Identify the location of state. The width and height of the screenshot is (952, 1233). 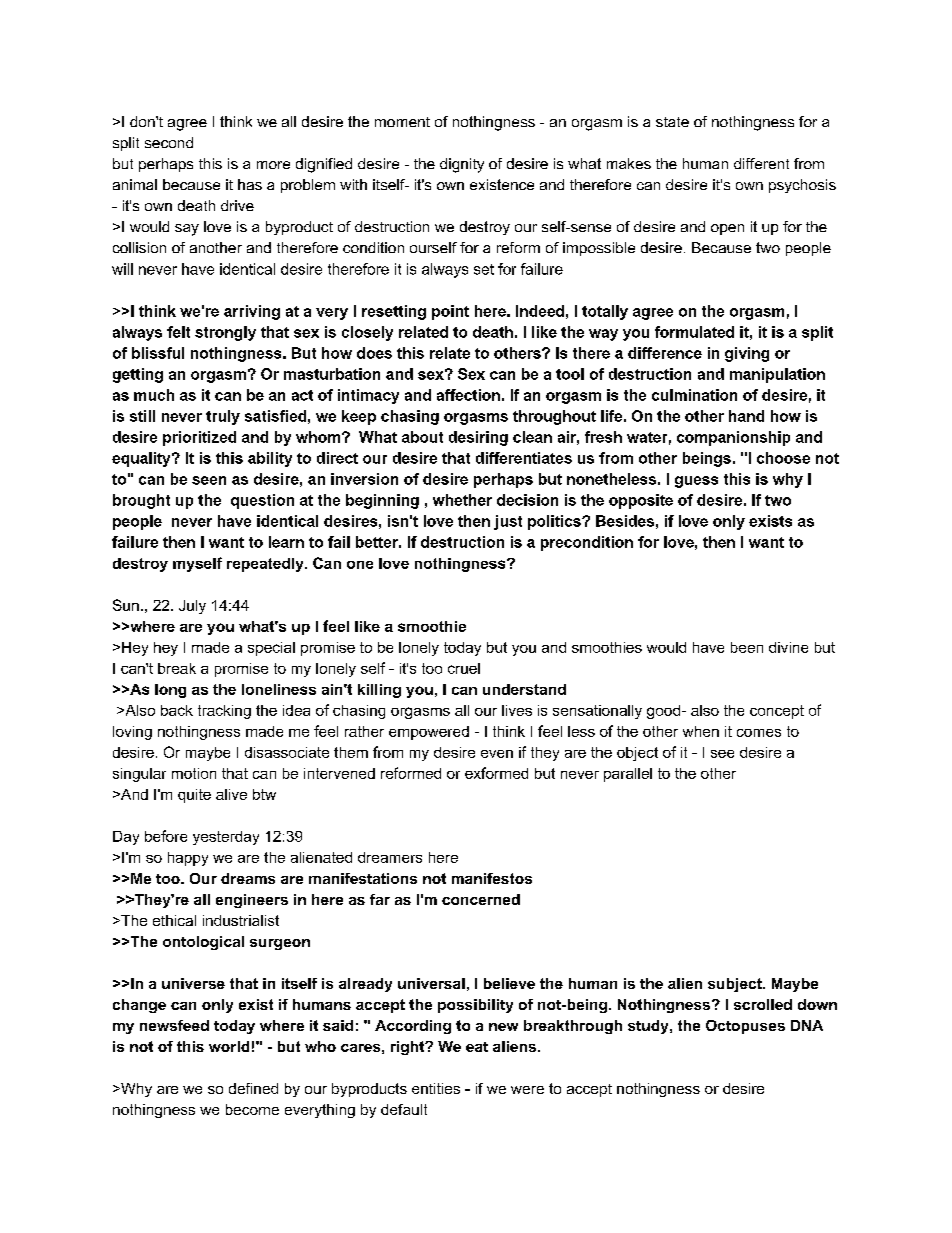
(672, 122).
